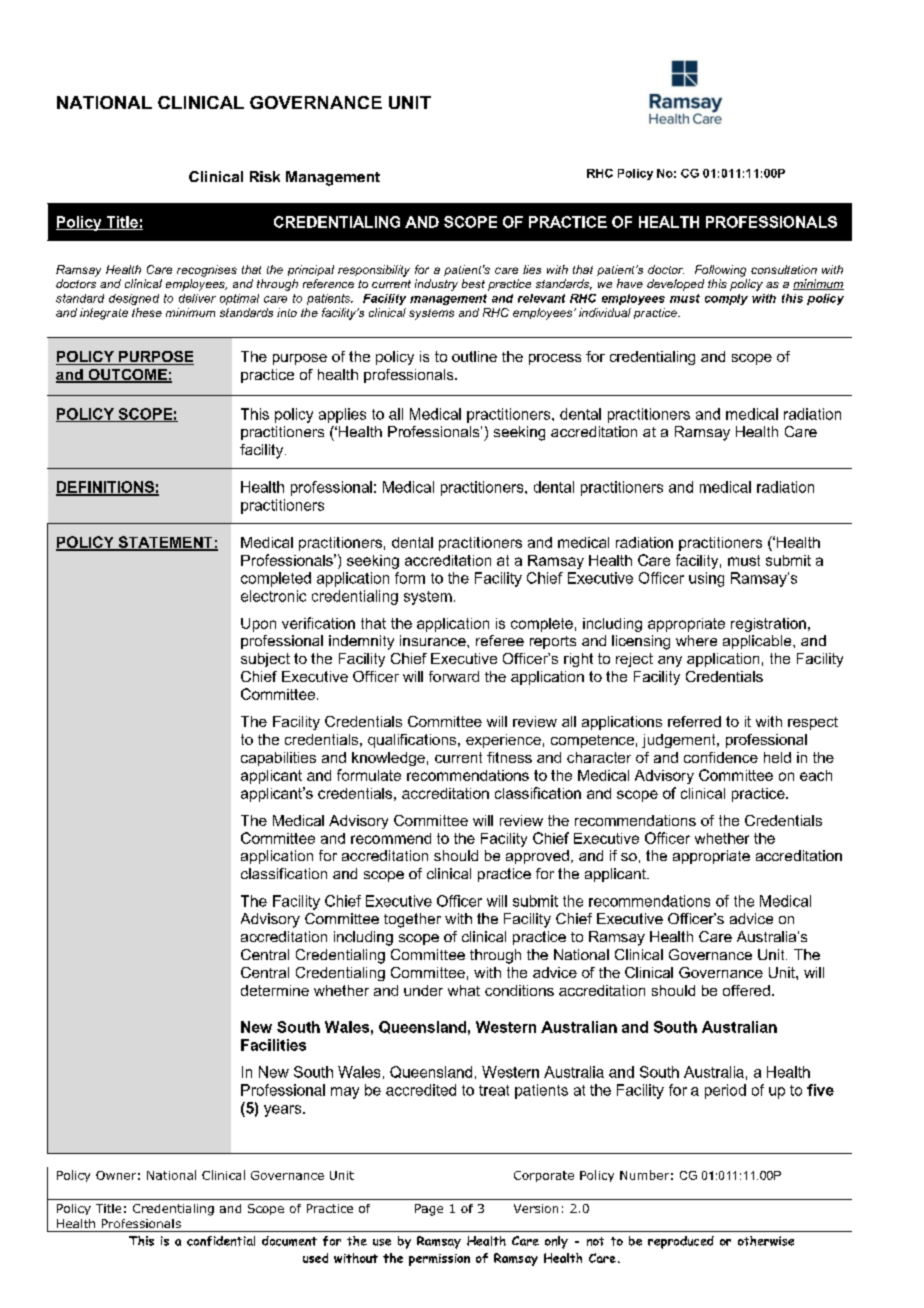  Describe the element at coordinates (464, 990) in the screenshot. I see `what` at that location.
